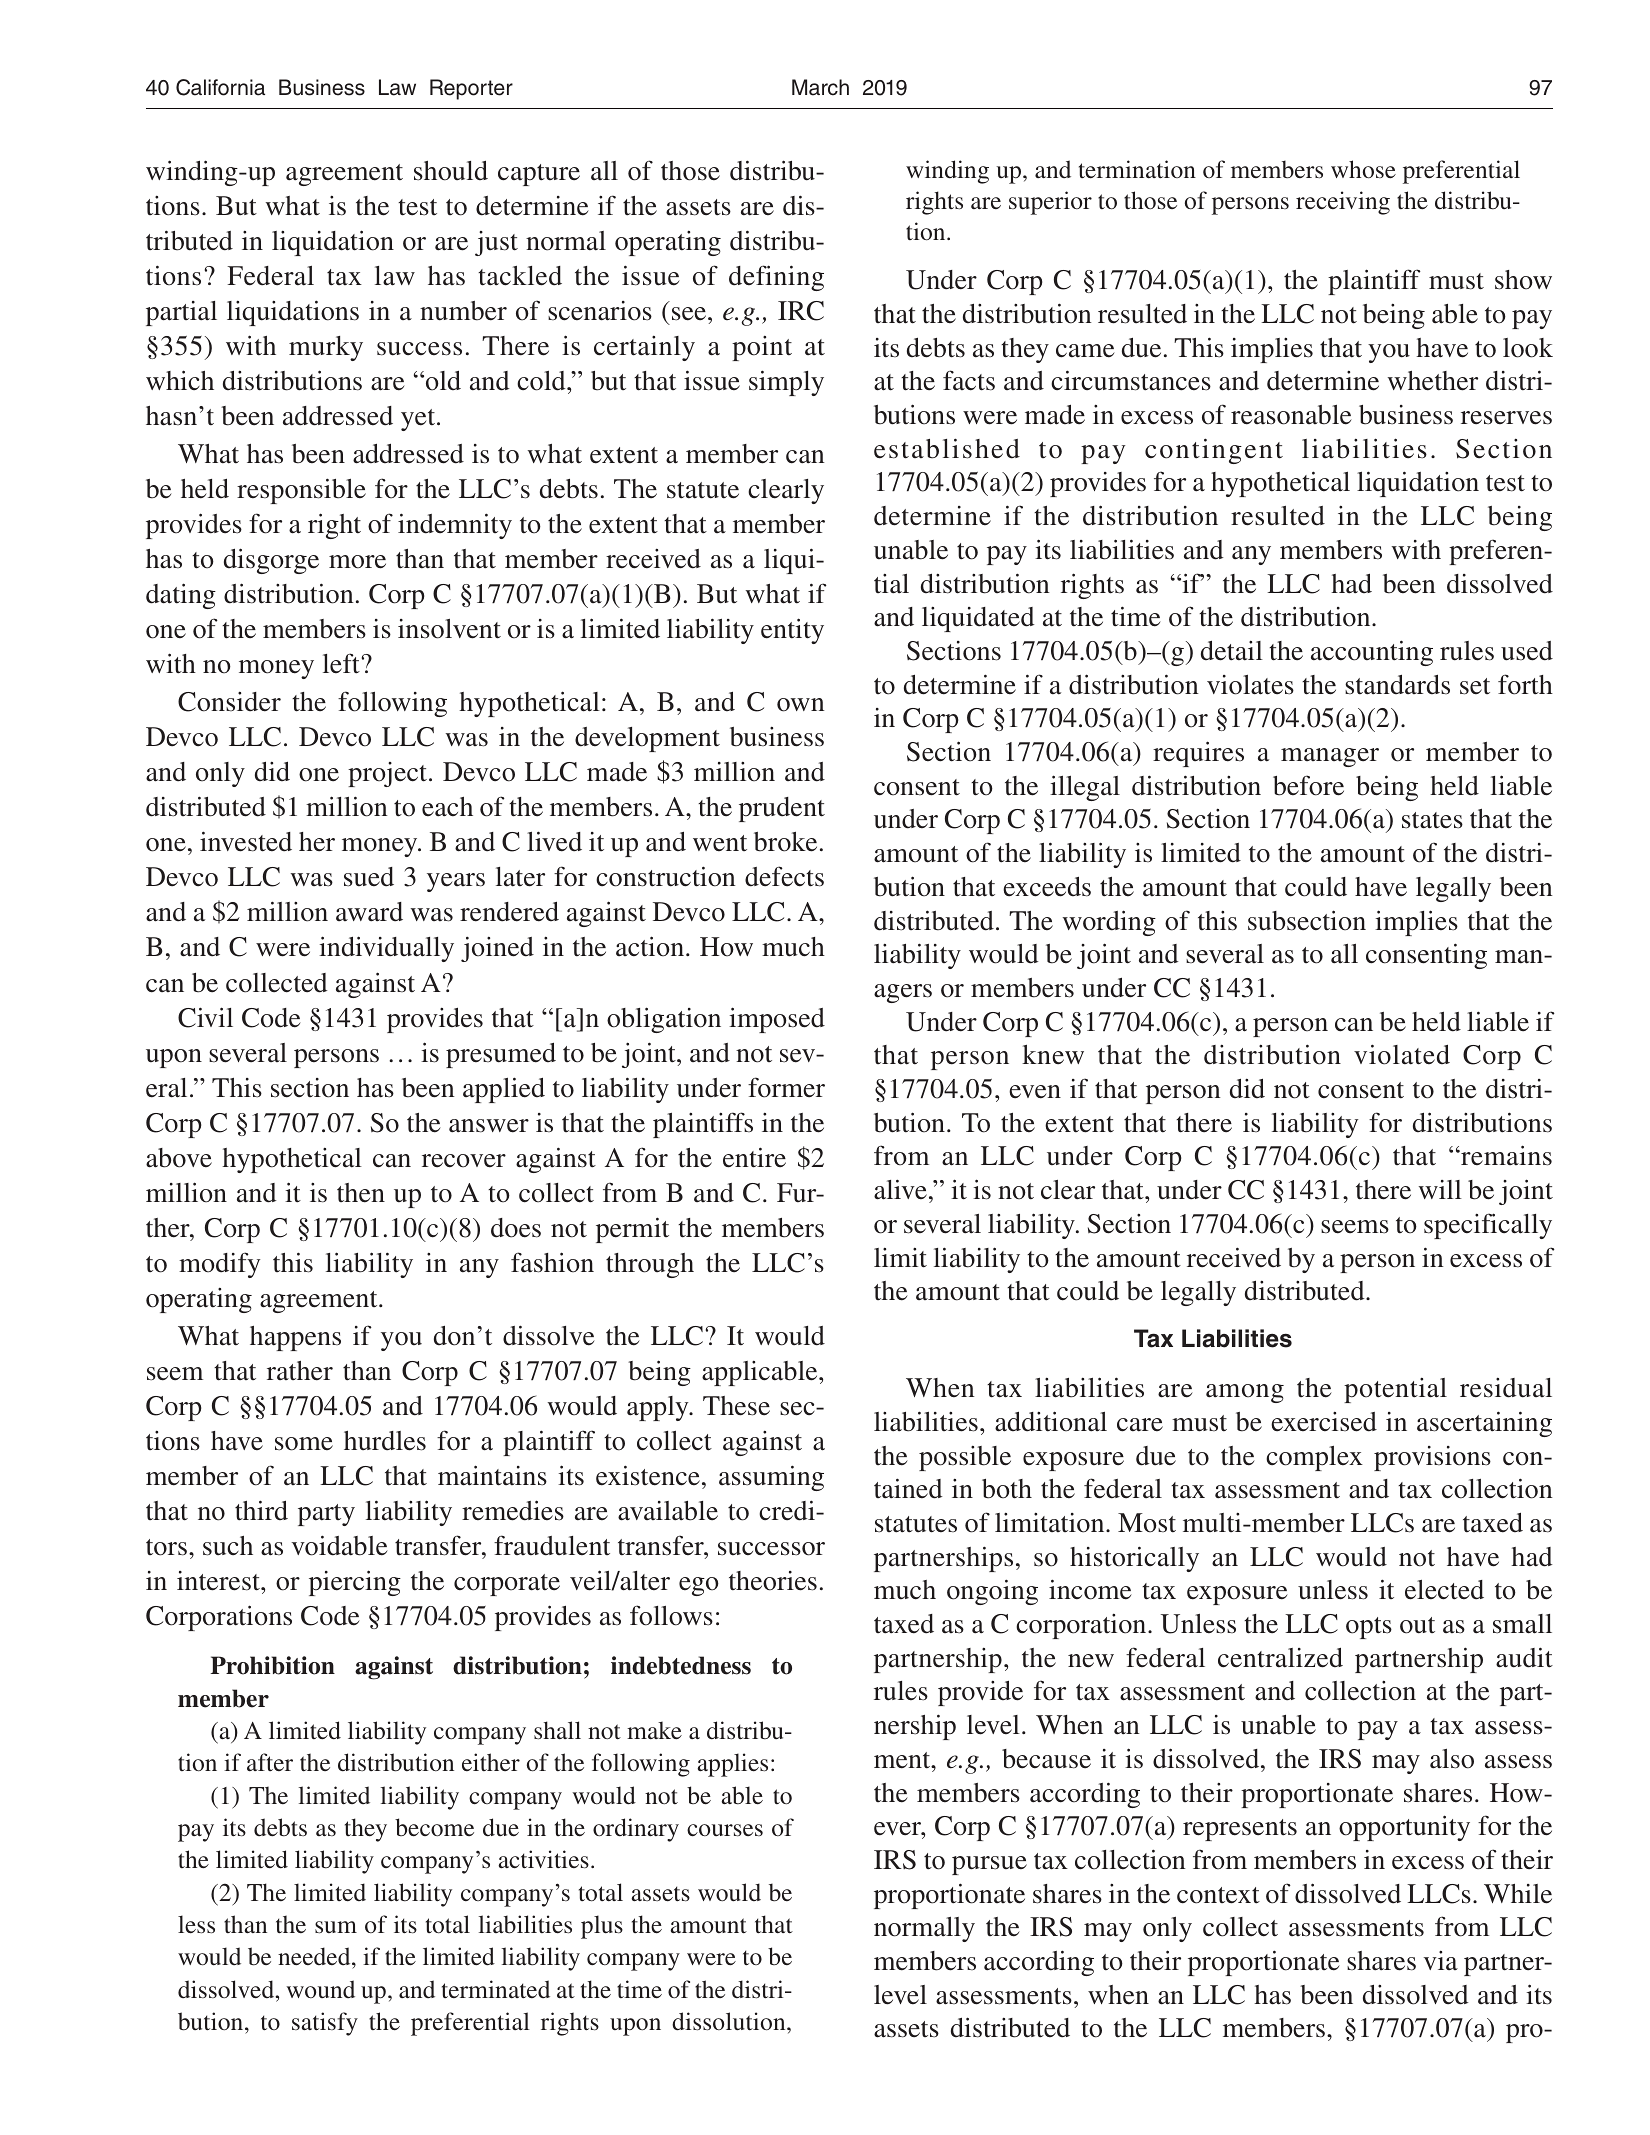 This document has height=2135, width=1650. What do you see at coordinates (205, 1017) in the document?
I see `Civil` at bounding box center [205, 1017].
